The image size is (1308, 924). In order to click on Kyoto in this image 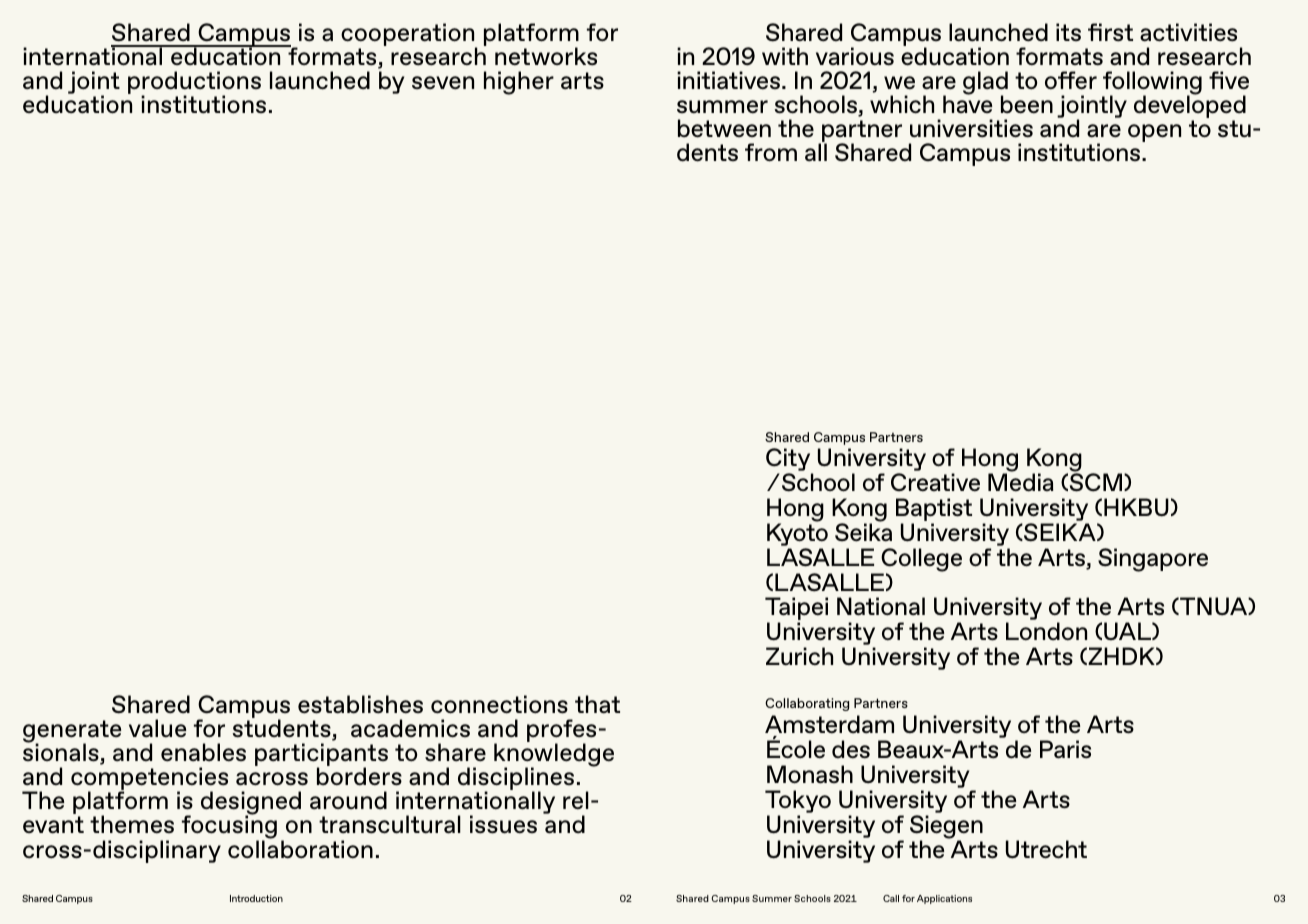, I will do `click(797, 533)`.
